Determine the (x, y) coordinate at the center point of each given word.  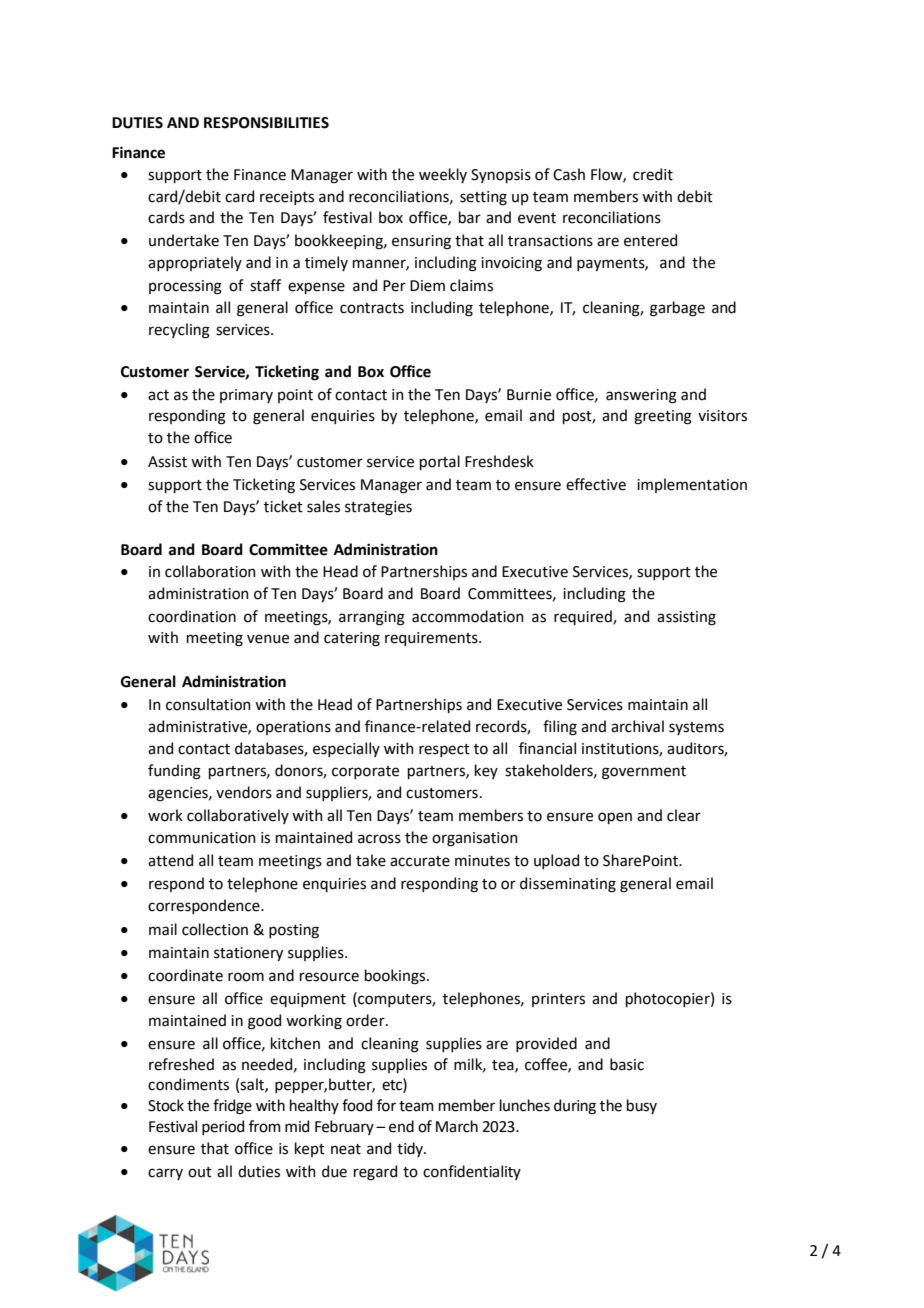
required (584, 617)
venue (268, 639)
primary (246, 396)
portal (440, 462)
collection (215, 929)
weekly (443, 175)
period (223, 1127)
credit (653, 174)
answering (641, 396)
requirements (432, 639)
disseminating (568, 885)
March (457, 1126)
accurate (420, 861)
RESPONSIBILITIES (266, 123)
